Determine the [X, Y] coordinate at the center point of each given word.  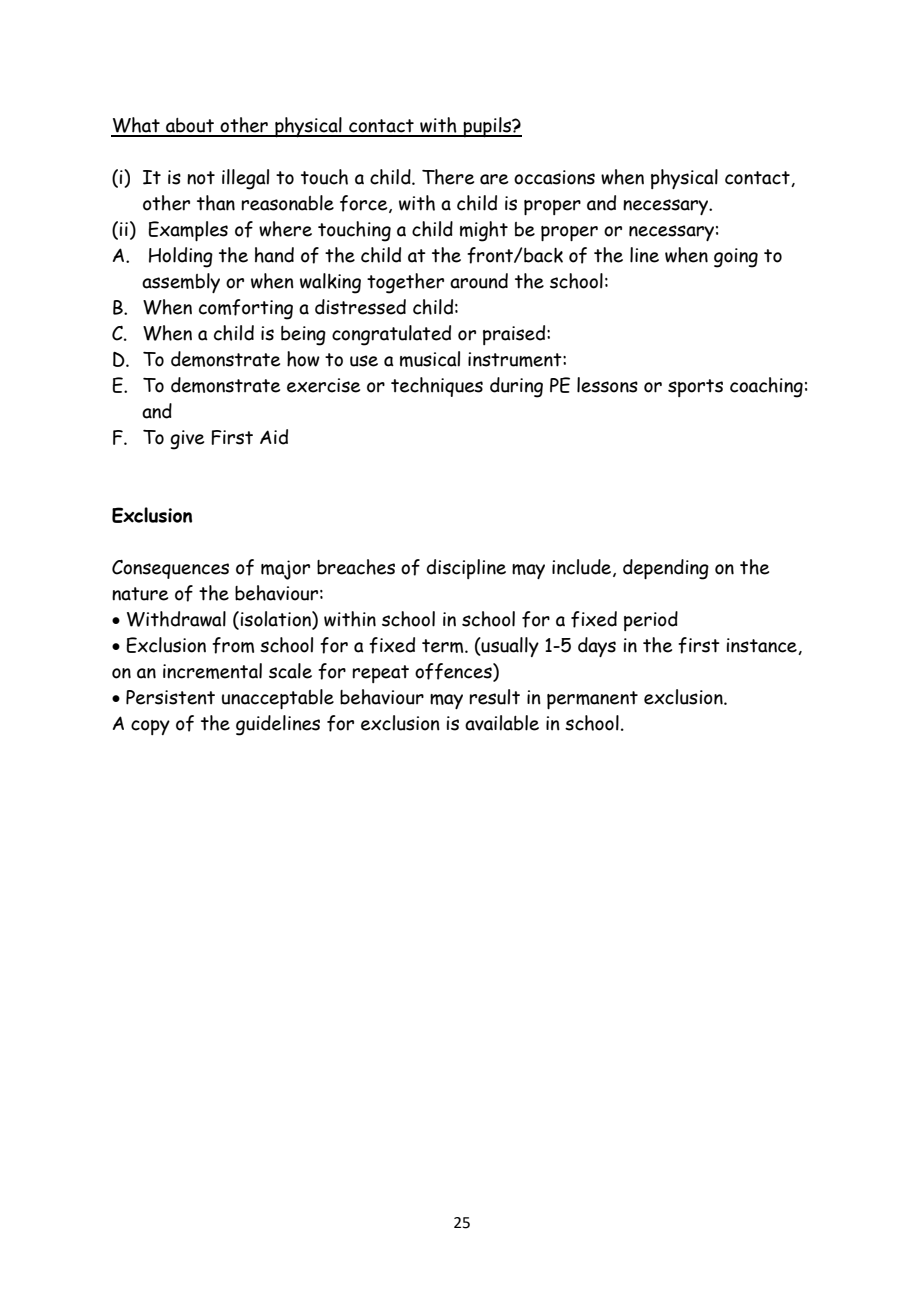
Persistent [170, 697]
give [187, 440]
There [448, 177]
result [494, 697]
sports [695, 388]
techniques [437, 387]
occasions [554, 177]
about [190, 127]
